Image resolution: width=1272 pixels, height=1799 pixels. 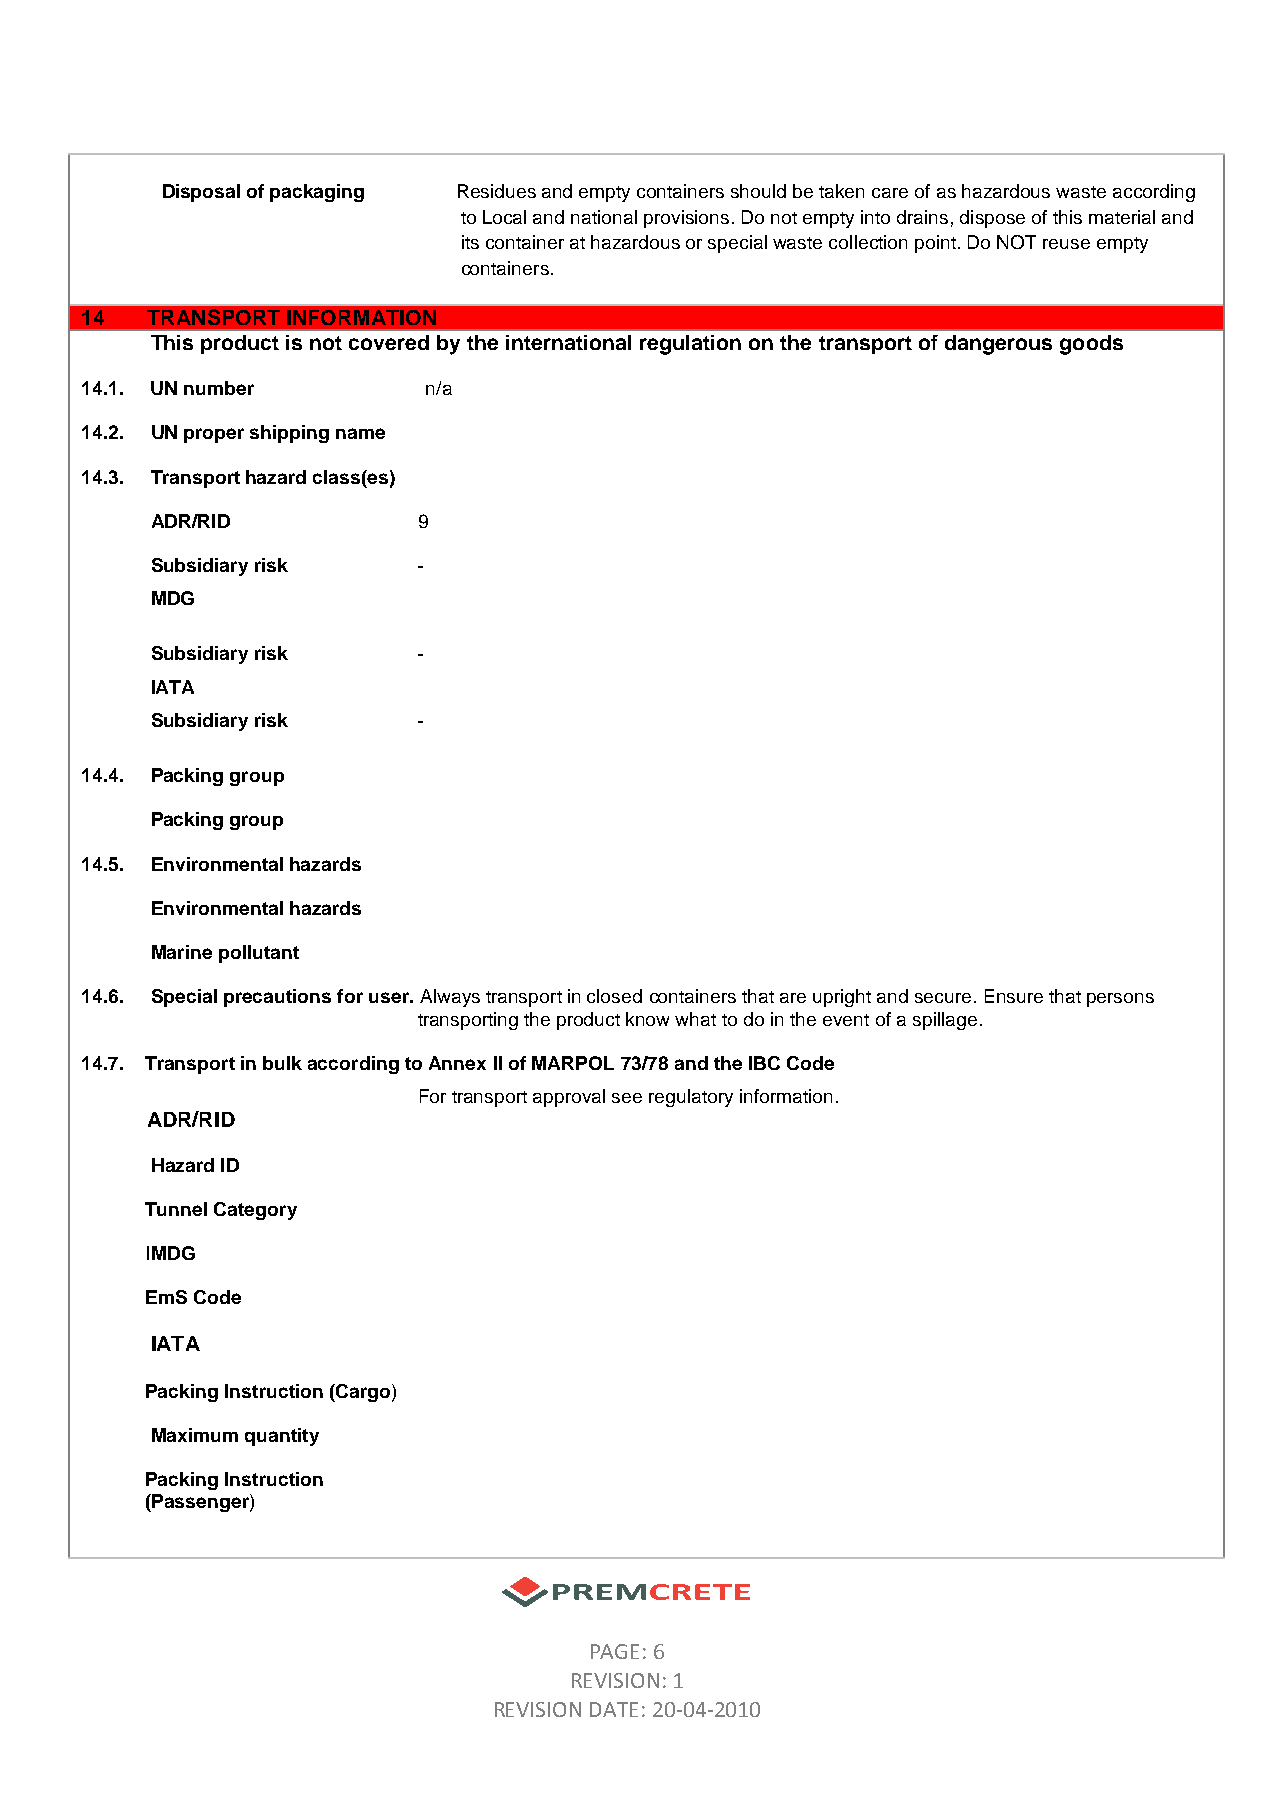 I want to click on pollutant, so click(x=259, y=954).
